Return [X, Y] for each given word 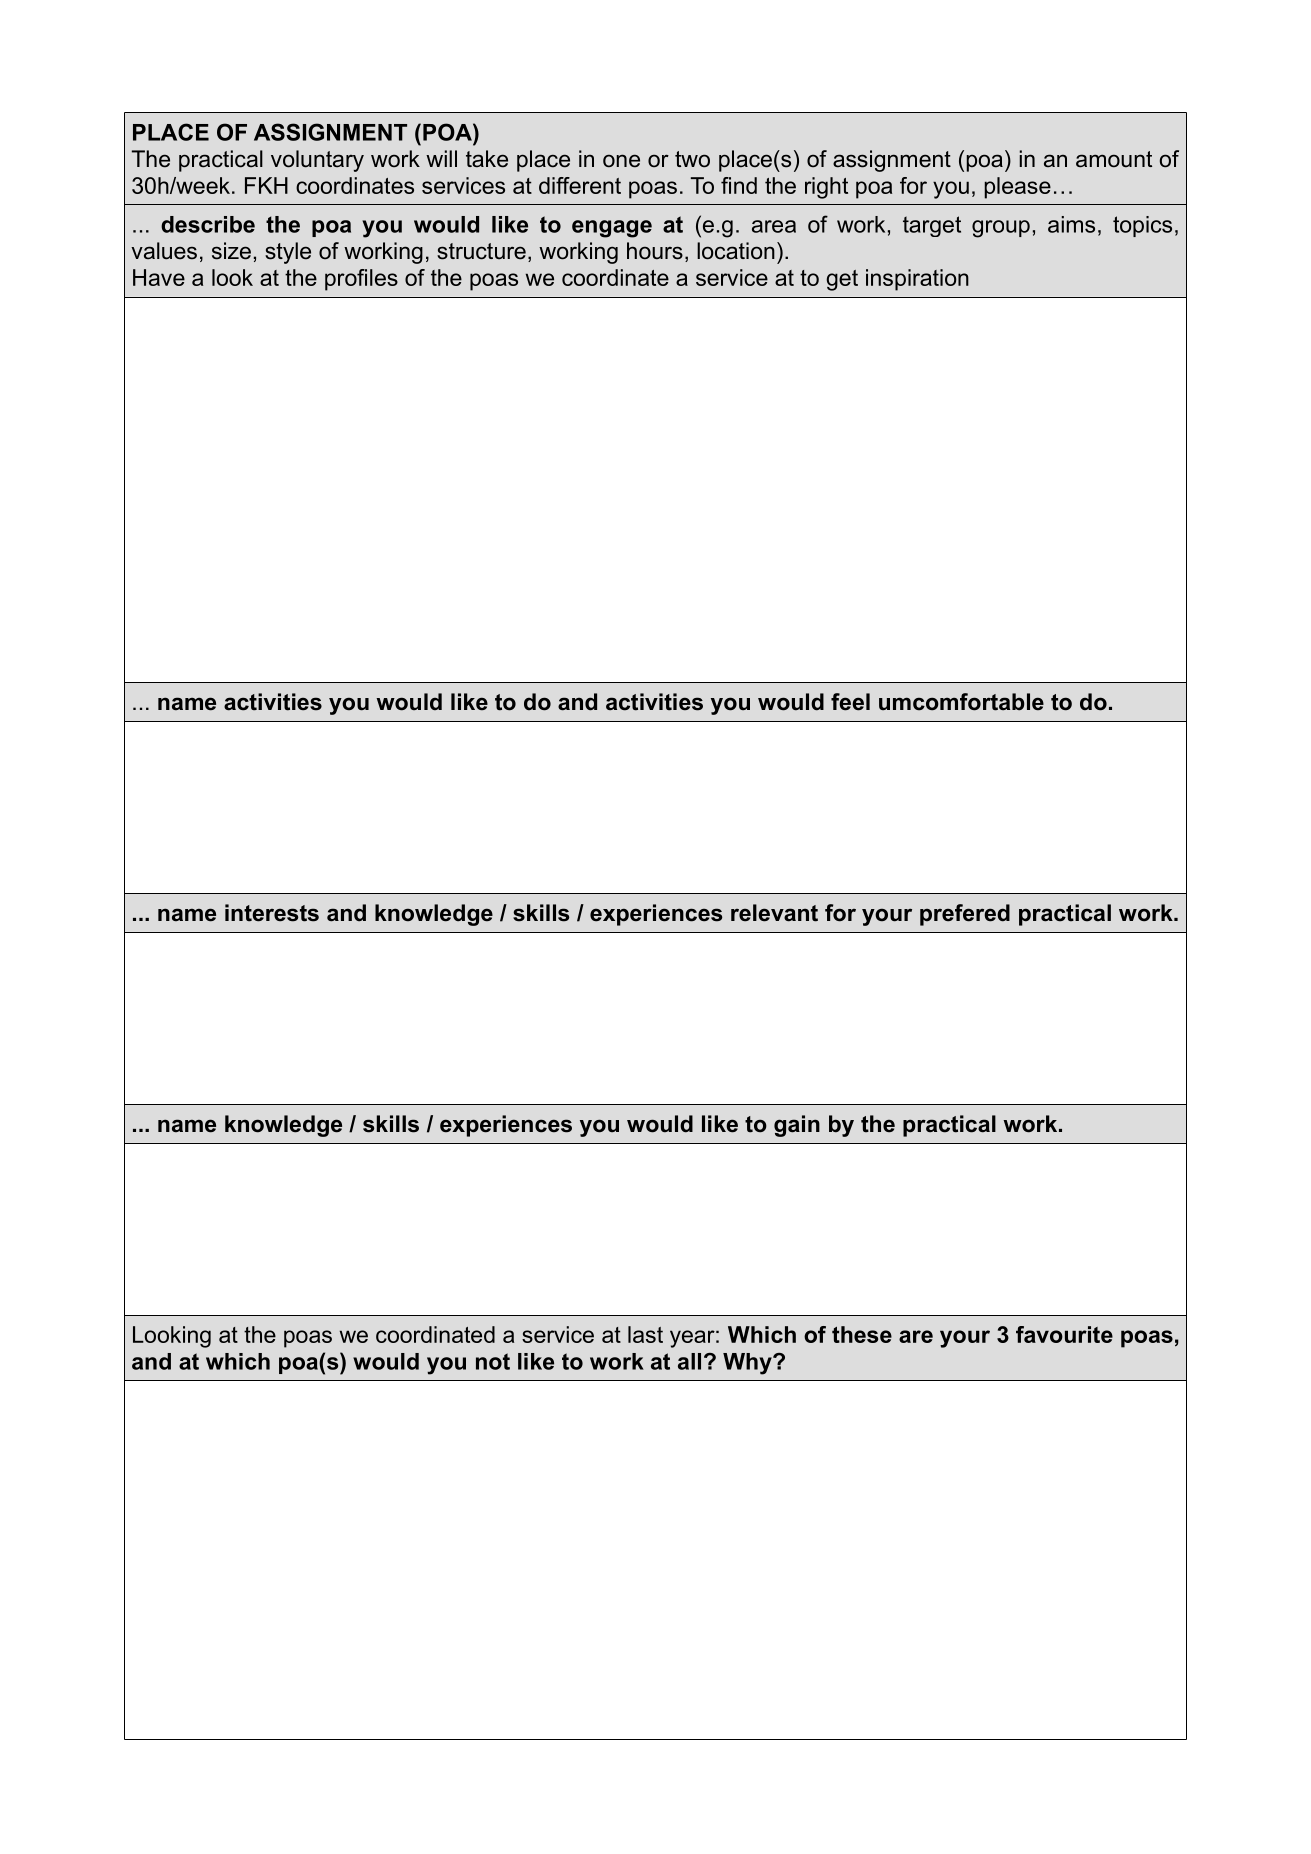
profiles [361, 280]
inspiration [917, 280]
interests [272, 913]
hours [655, 251]
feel [850, 702]
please [1017, 188]
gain [797, 1126]
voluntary [317, 161]
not [493, 1361]
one [621, 161]
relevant [774, 913]
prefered [965, 915]
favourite [1064, 1334]
